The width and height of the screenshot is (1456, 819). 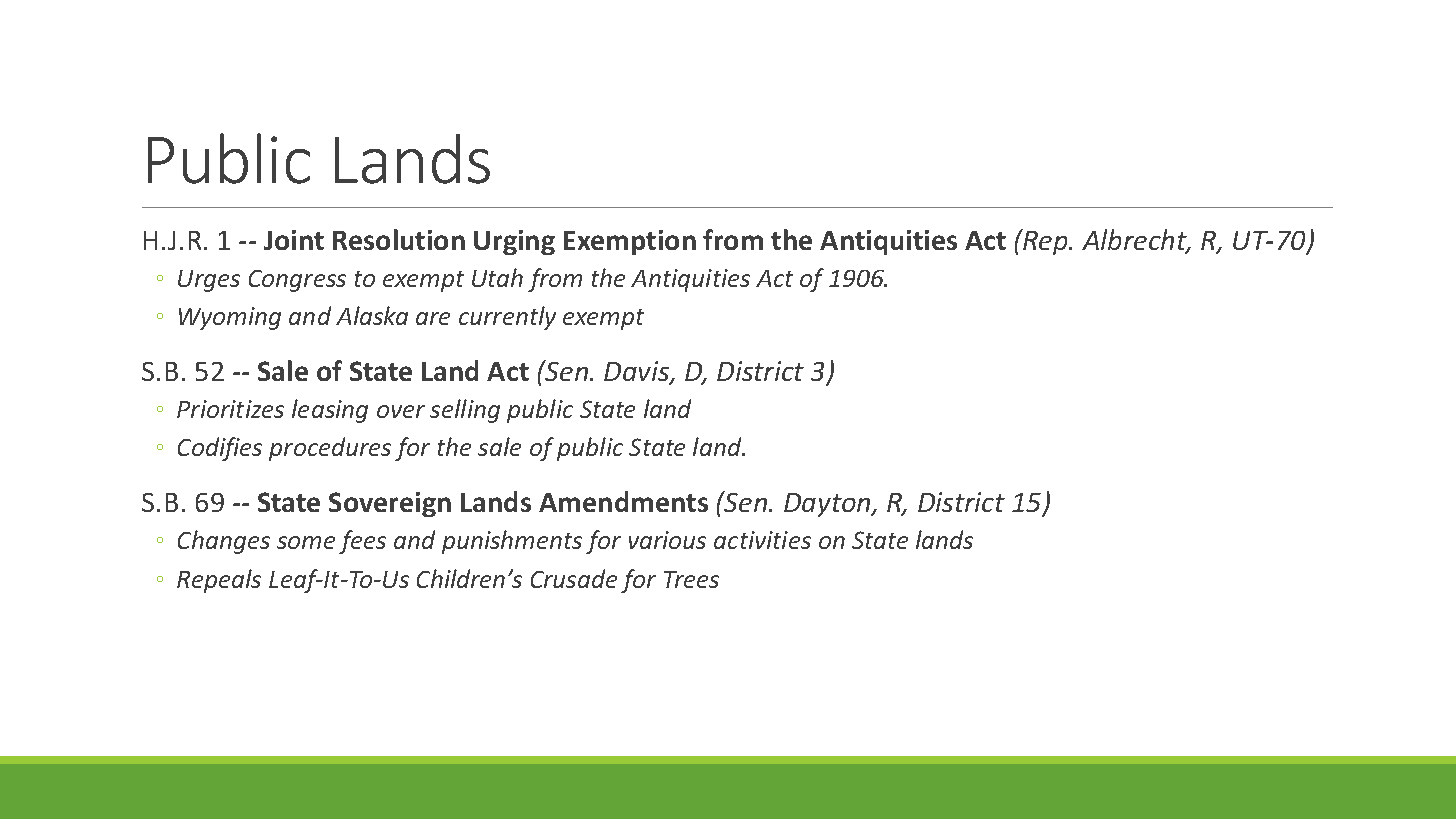 I want to click on Dayton, so click(x=828, y=505).
